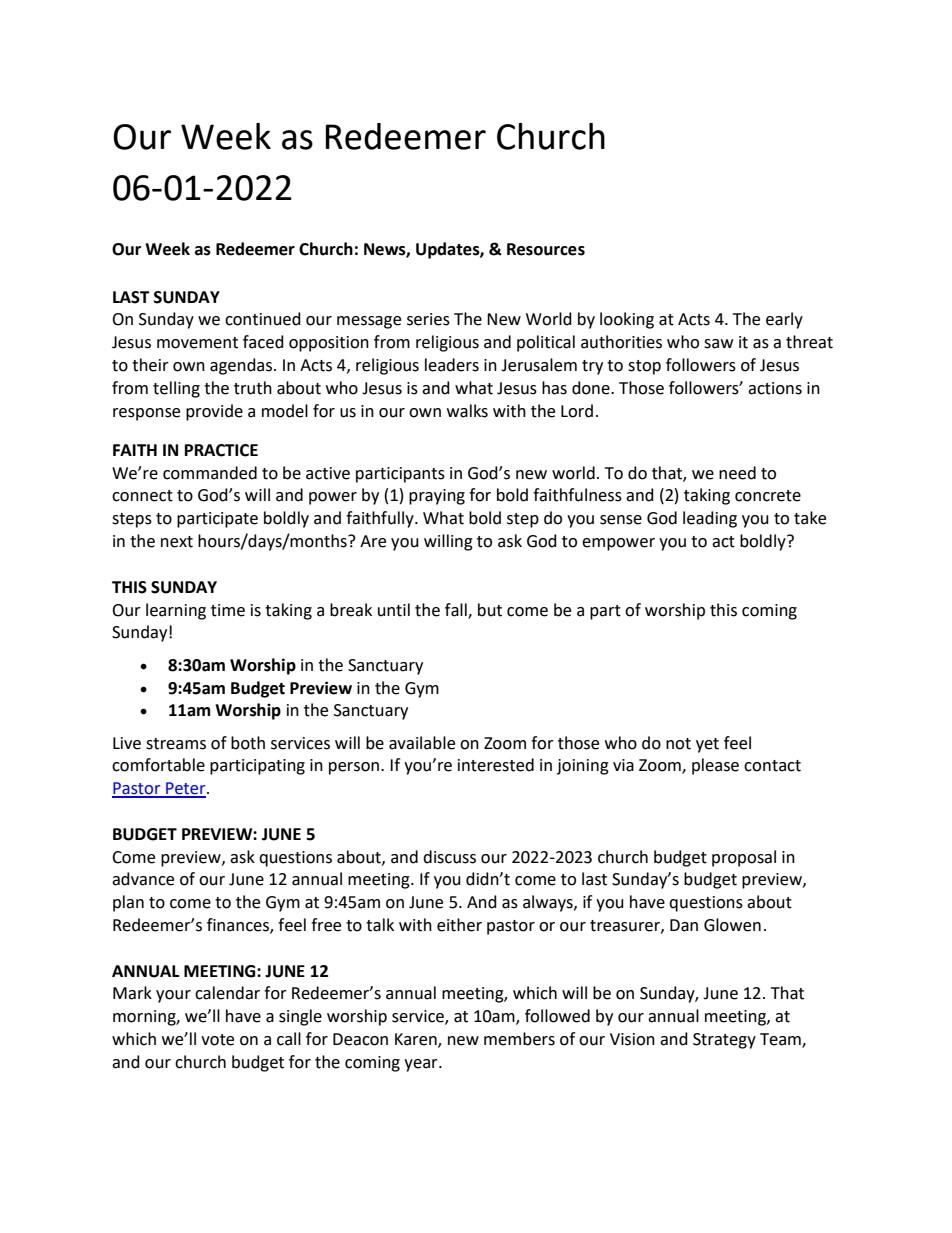 The image size is (952, 1233). I want to click on vote, so click(217, 1040).
